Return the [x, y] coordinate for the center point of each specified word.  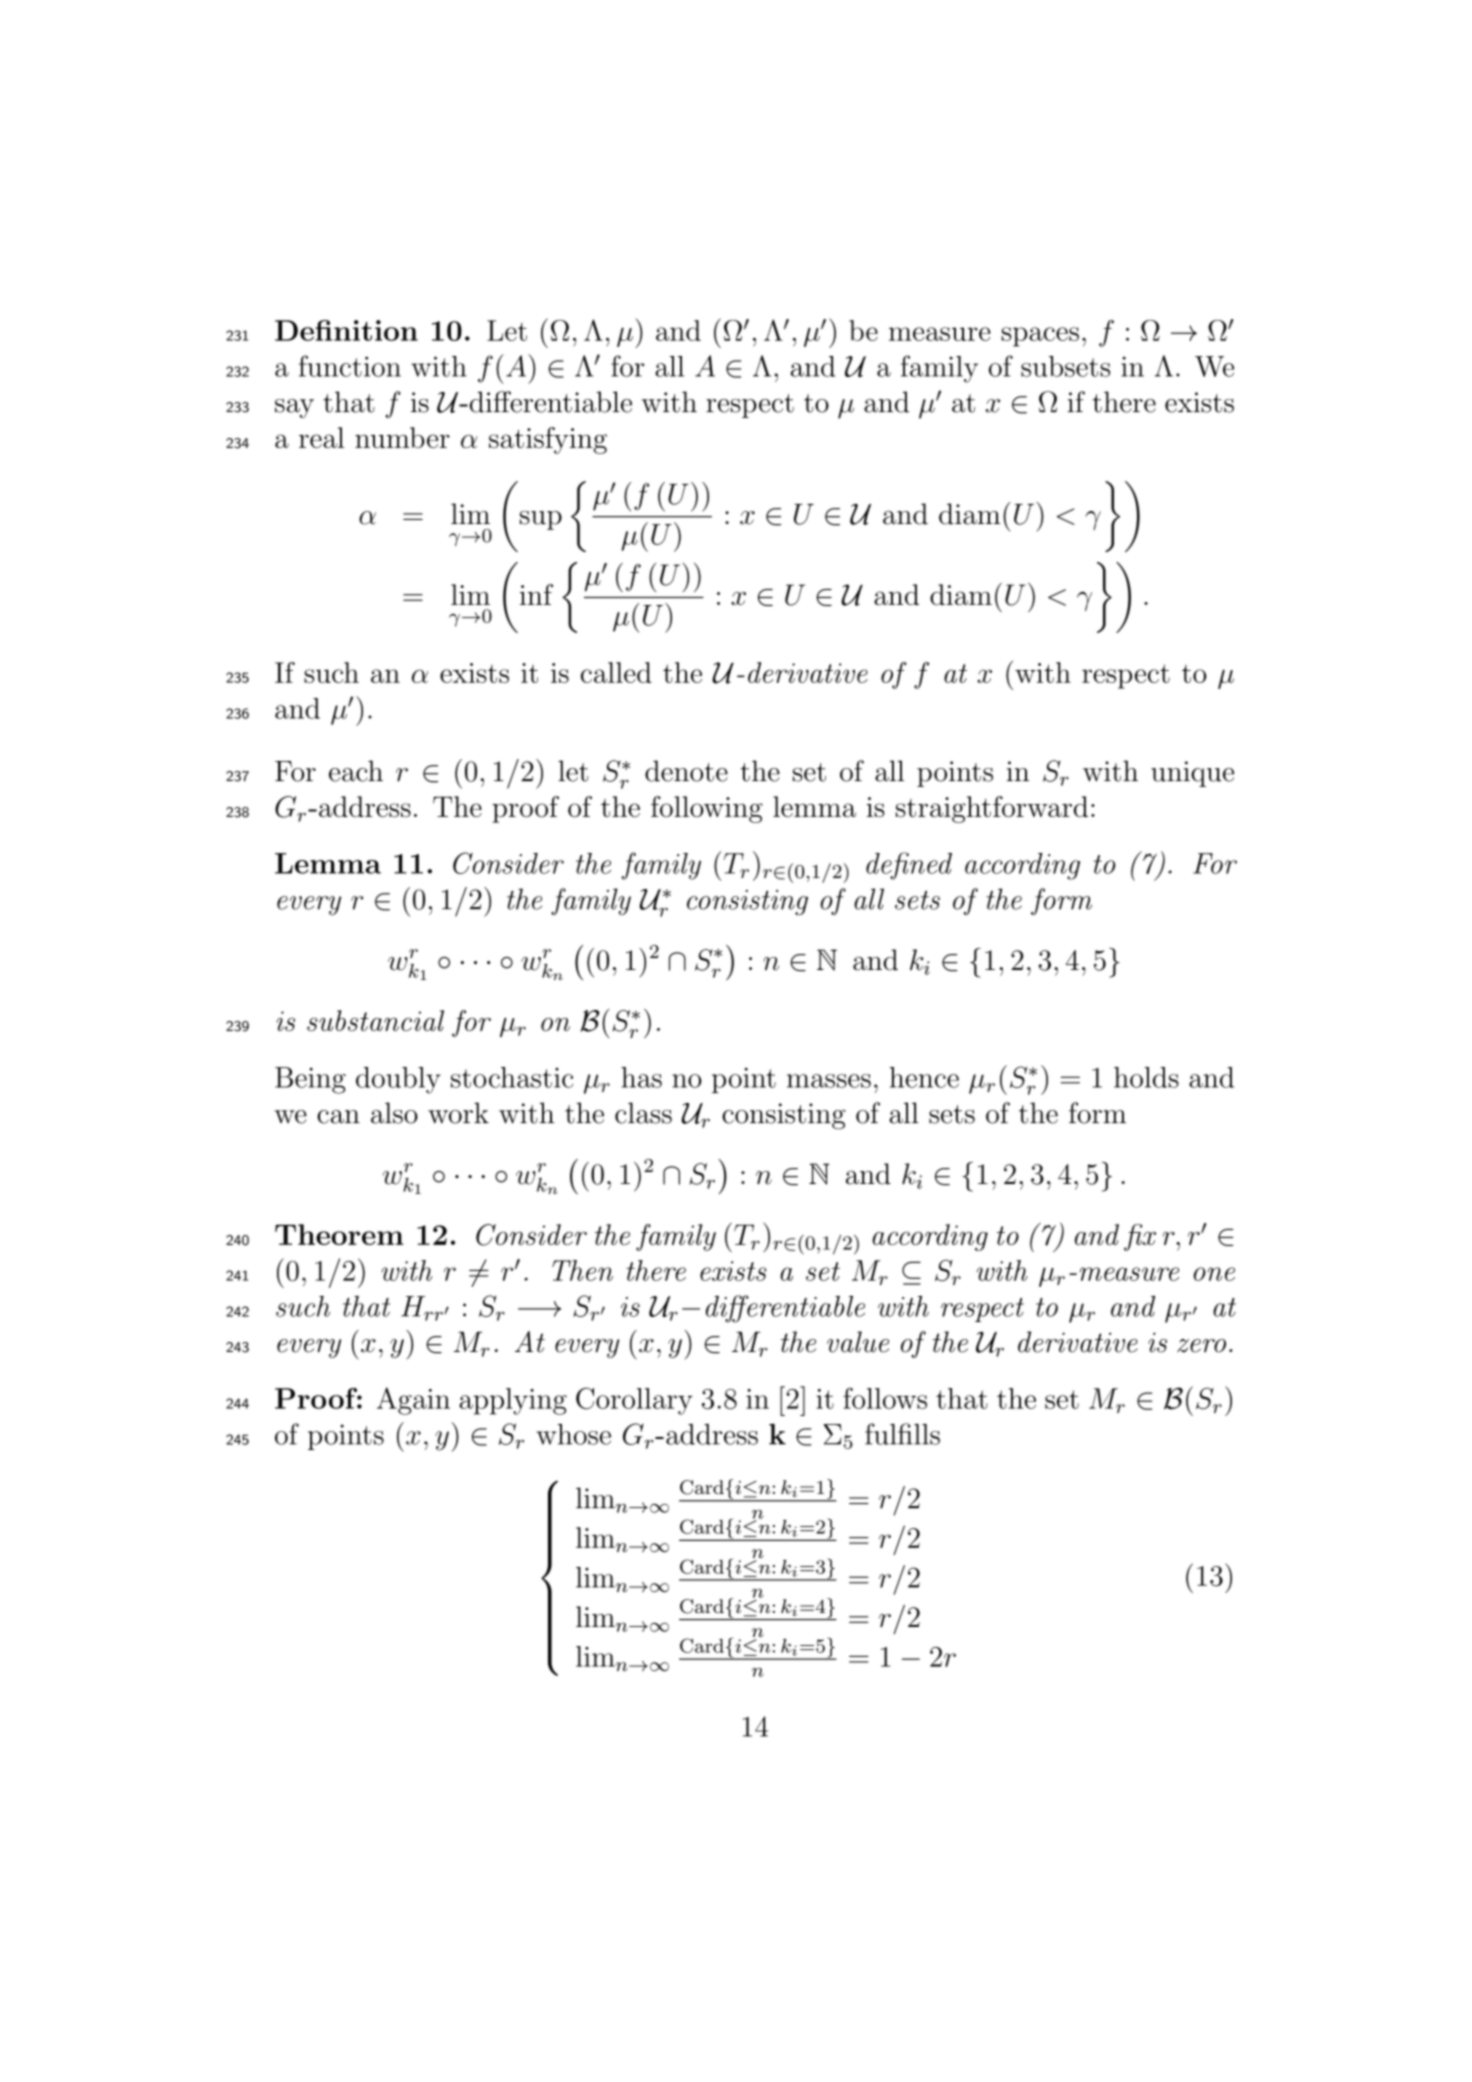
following [707, 809]
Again [413, 1401]
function [350, 366]
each [356, 771]
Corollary [634, 1401]
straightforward [992, 809]
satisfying [548, 440]
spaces [1040, 337]
